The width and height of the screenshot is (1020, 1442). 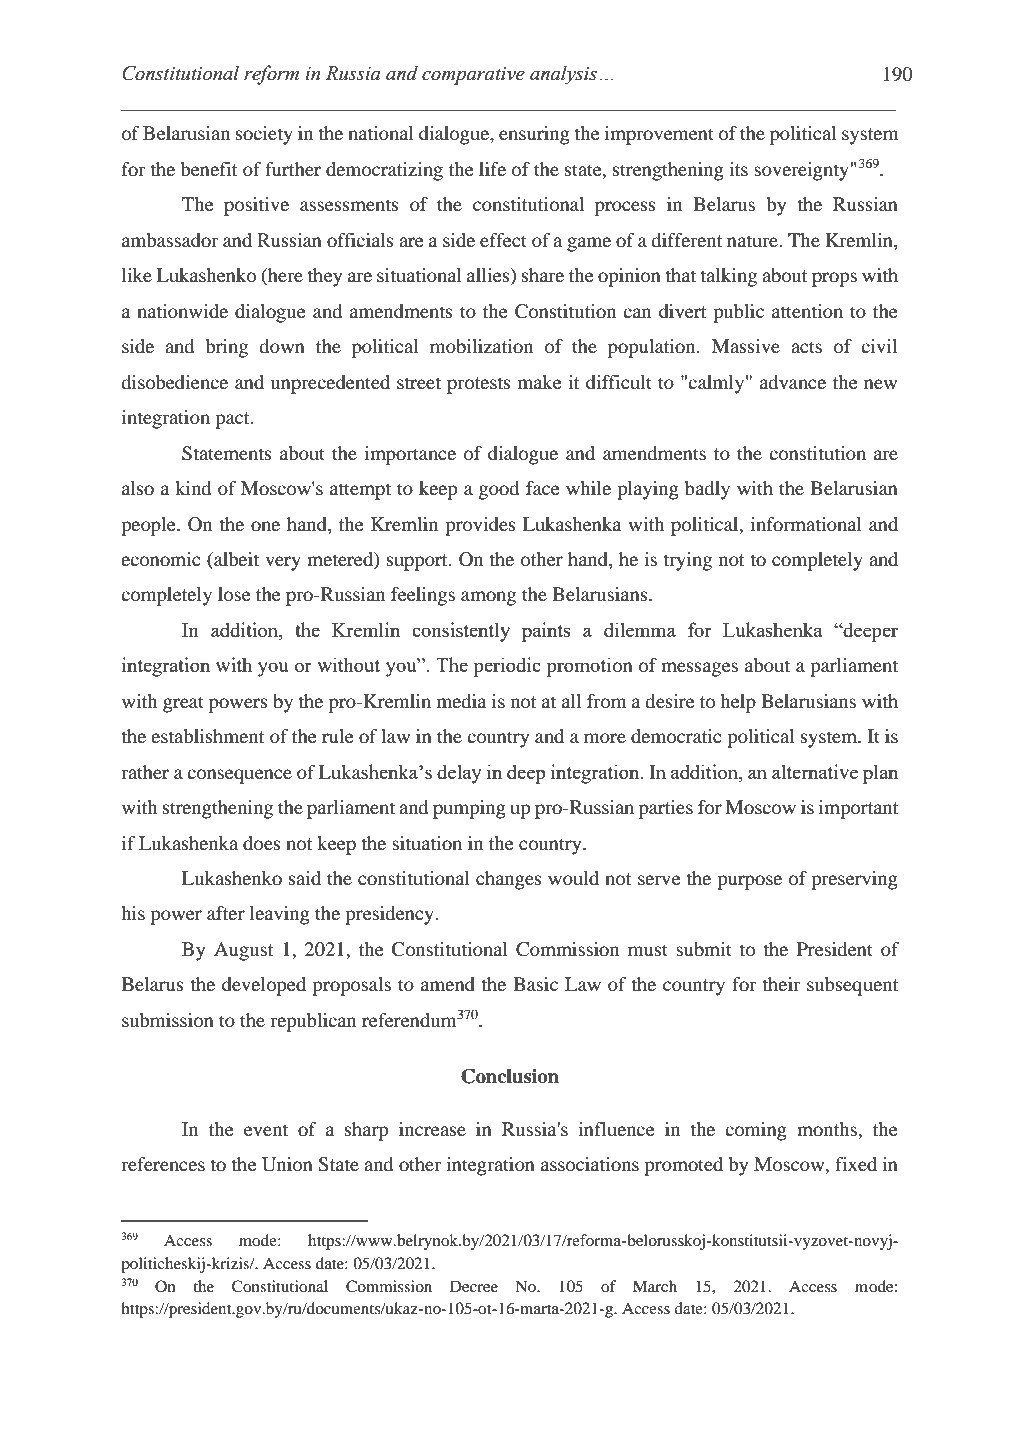 What do you see at coordinates (193, 488) in the screenshot?
I see `kind` at bounding box center [193, 488].
